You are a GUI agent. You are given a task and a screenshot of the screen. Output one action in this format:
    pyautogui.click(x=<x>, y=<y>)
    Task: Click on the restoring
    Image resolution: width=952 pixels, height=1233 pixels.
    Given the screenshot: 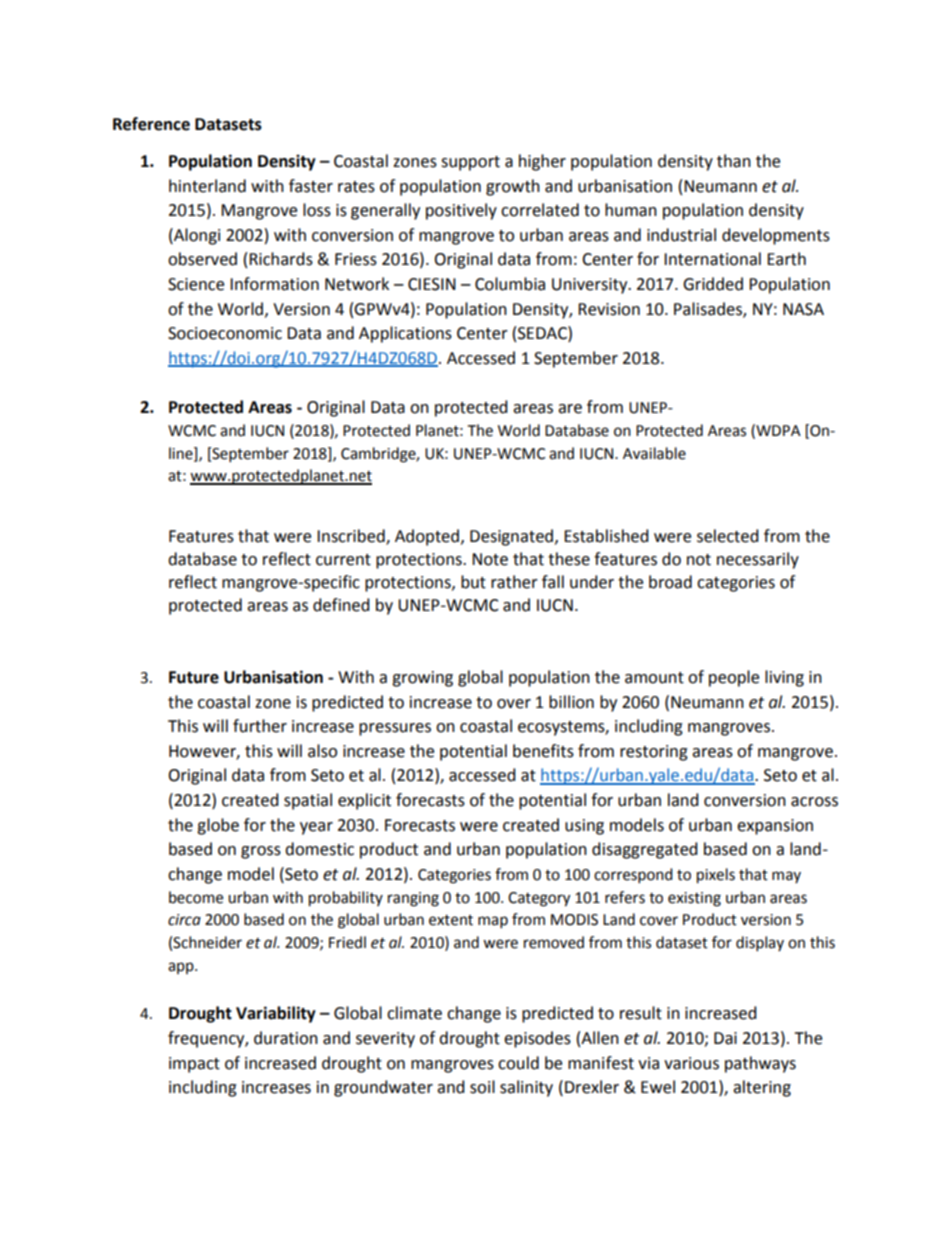 What is the action you would take?
    pyautogui.click(x=654, y=753)
